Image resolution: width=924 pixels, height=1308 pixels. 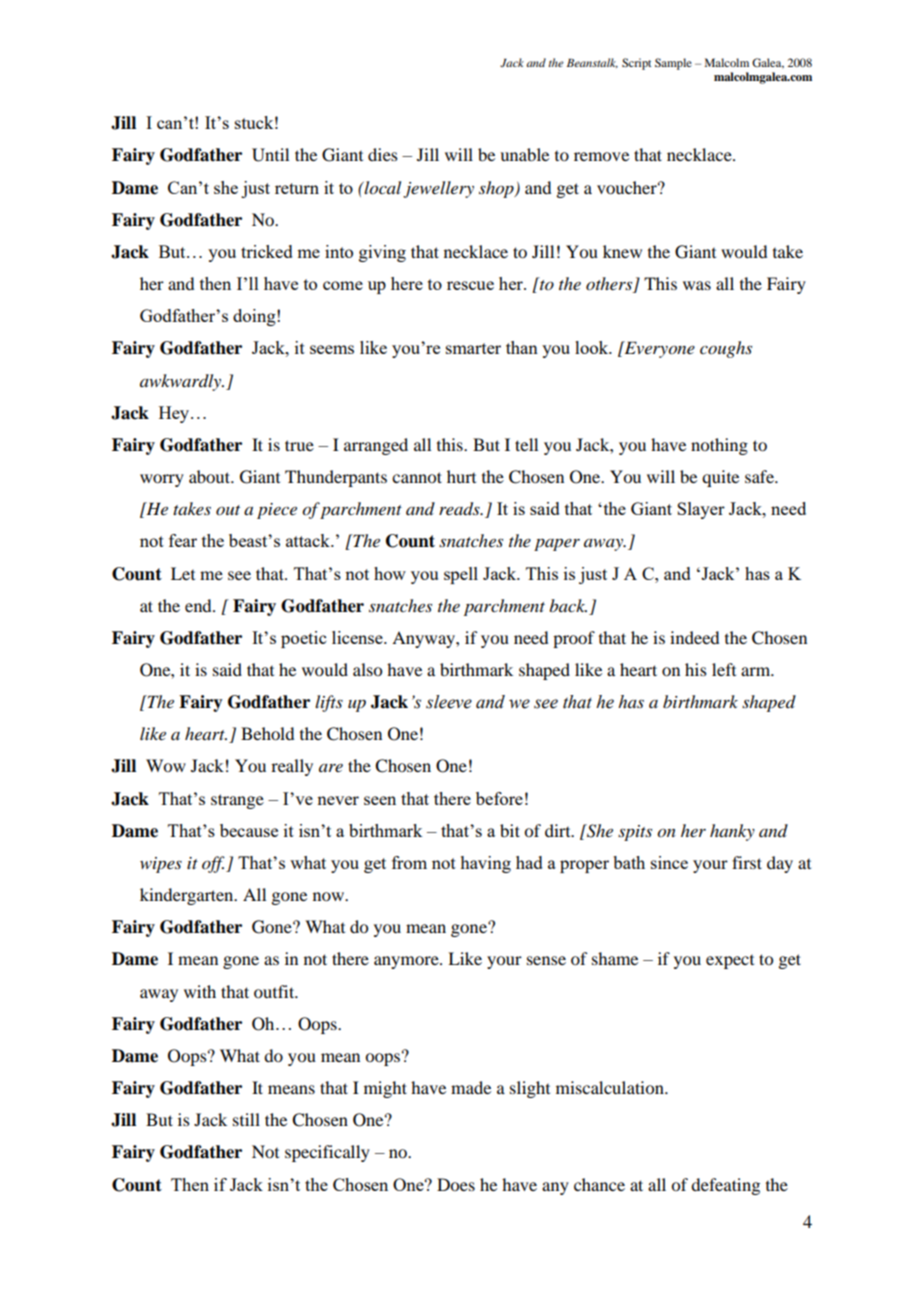 What do you see at coordinates (719, 446) in the page?
I see `nothing` at bounding box center [719, 446].
